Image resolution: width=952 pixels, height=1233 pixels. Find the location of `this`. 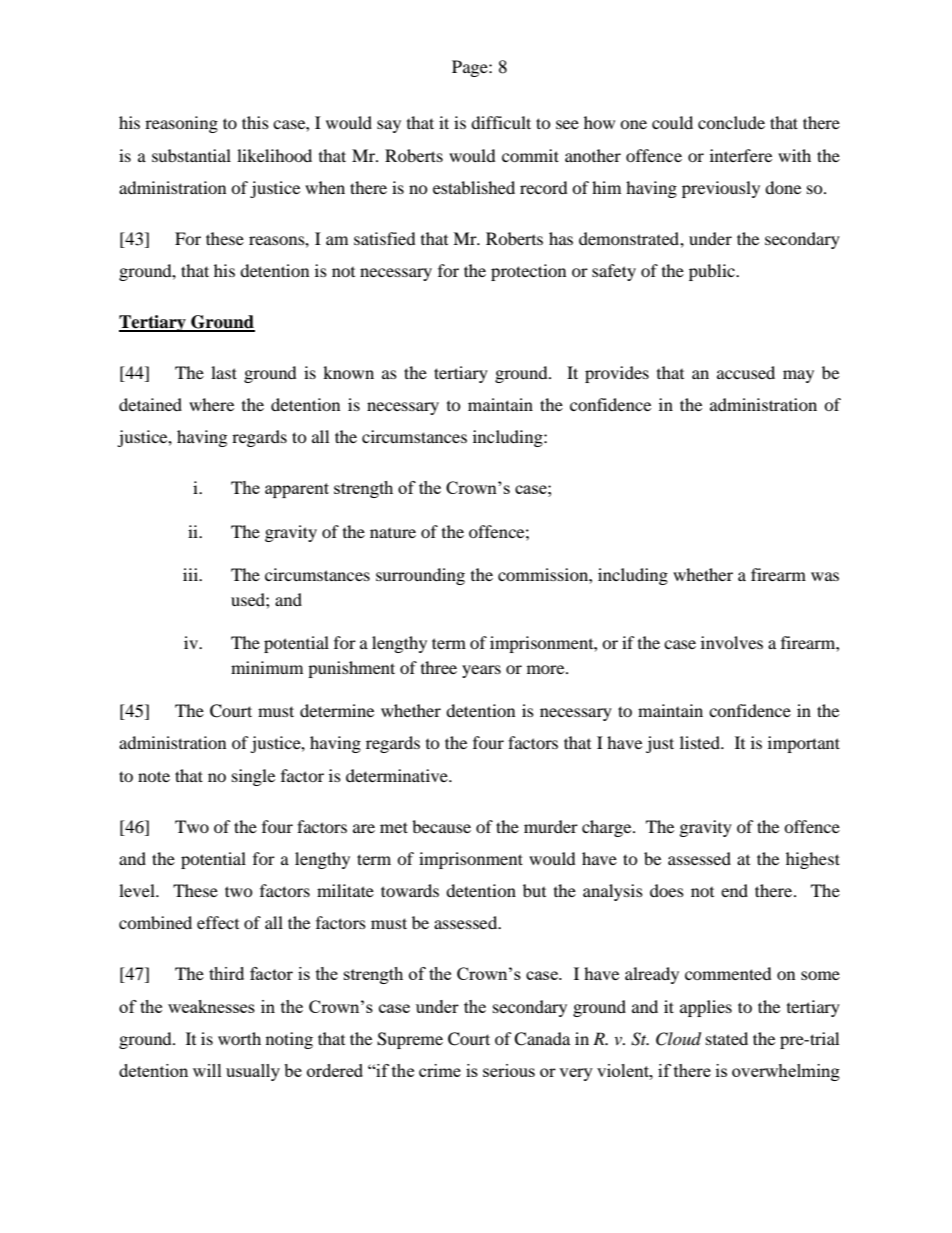

this is located at coordinates (255, 122).
